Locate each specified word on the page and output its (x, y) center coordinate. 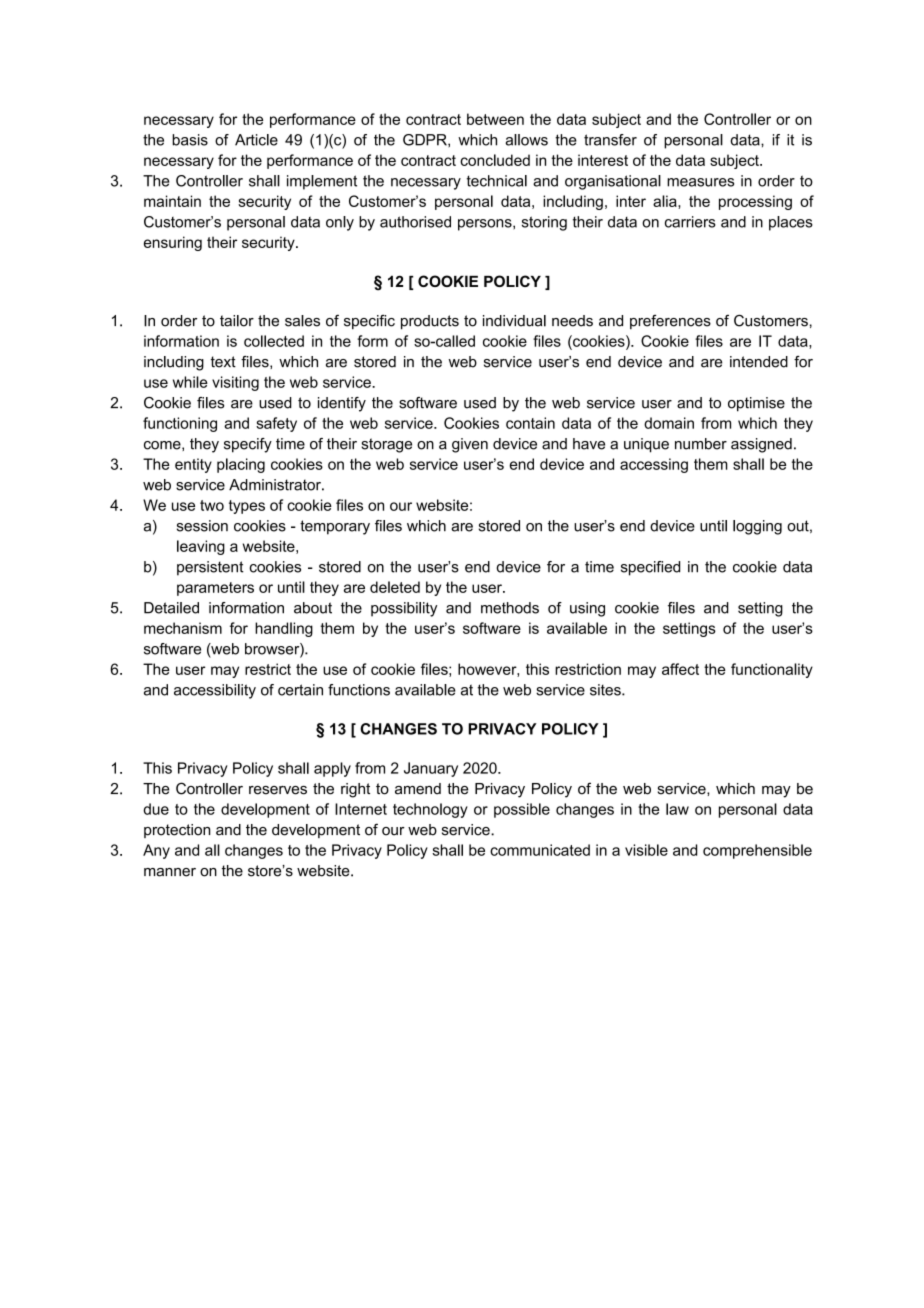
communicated (540, 850)
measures (700, 182)
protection (177, 831)
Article (256, 140)
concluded (495, 160)
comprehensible (757, 851)
